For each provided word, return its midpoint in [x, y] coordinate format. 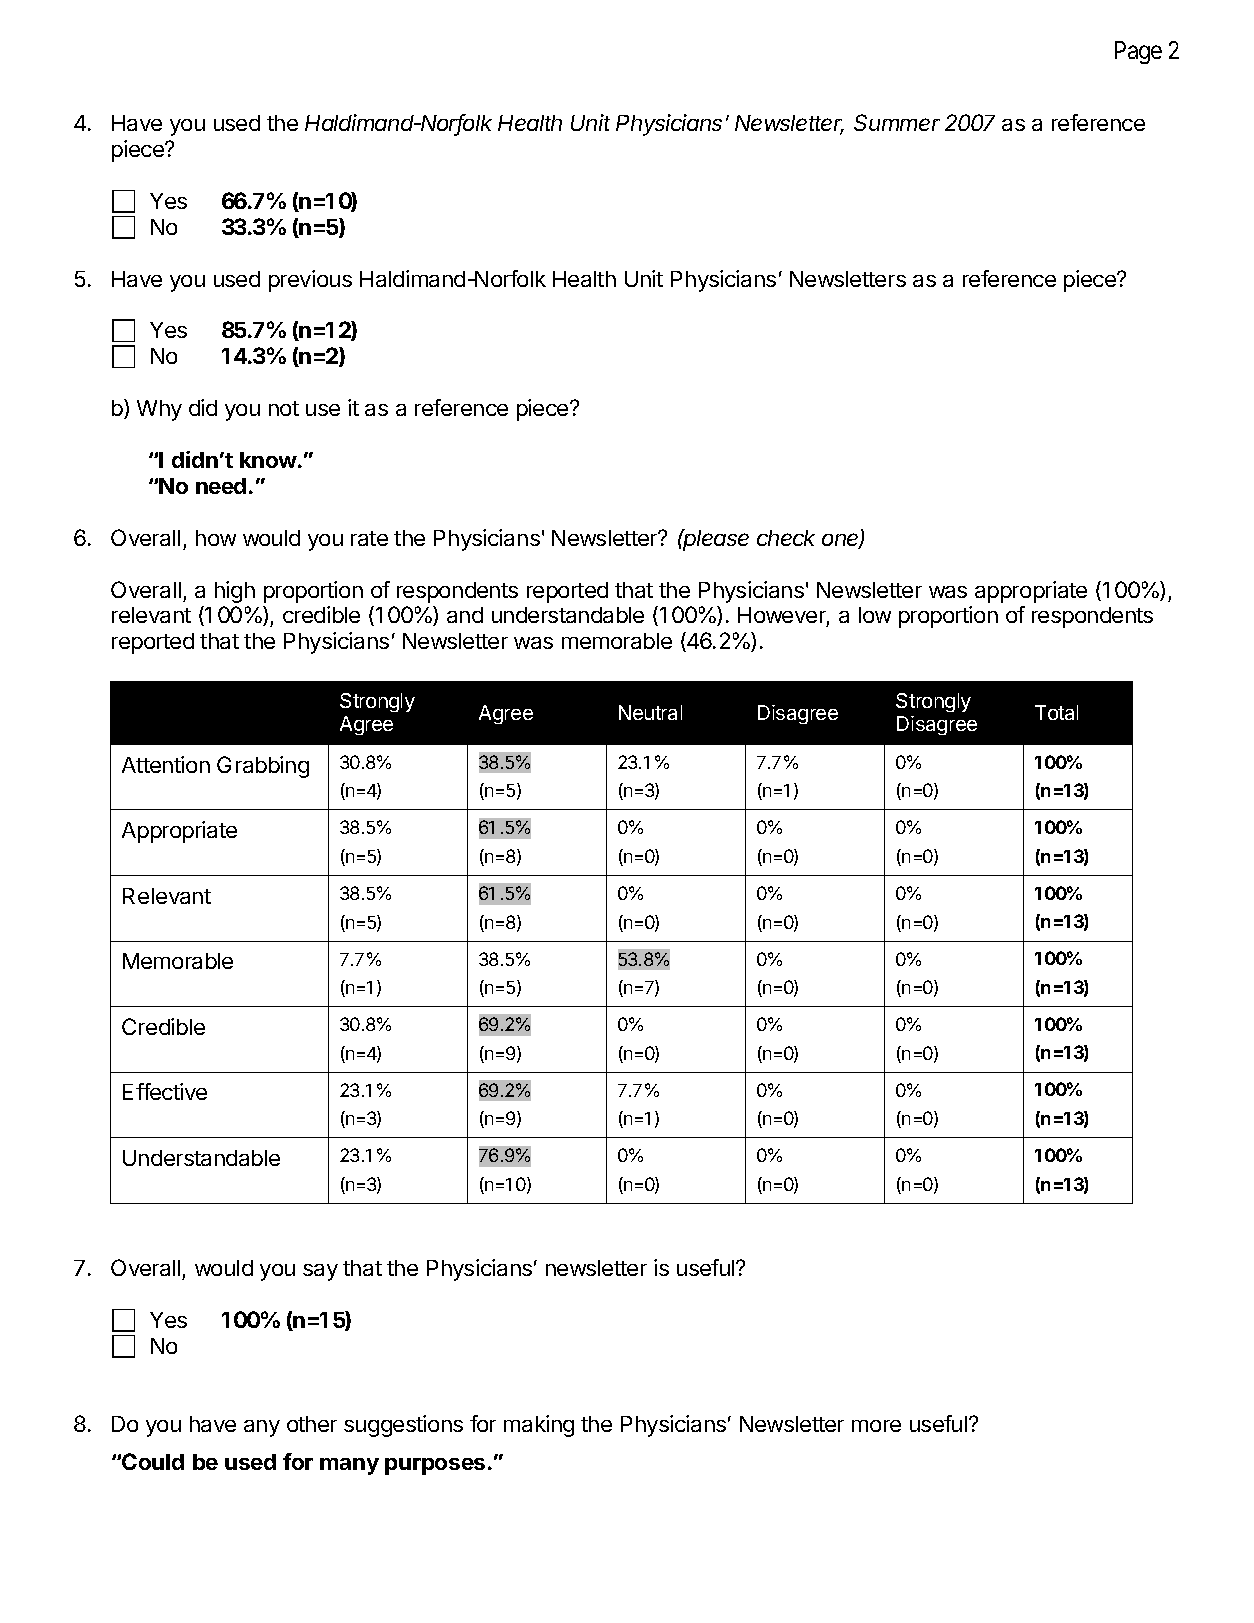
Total [1056, 712]
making [539, 1426]
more [876, 1426]
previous [310, 281]
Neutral [650, 712]
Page [1138, 52]
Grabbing [263, 767]
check [786, 538]
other [312, 1424]
